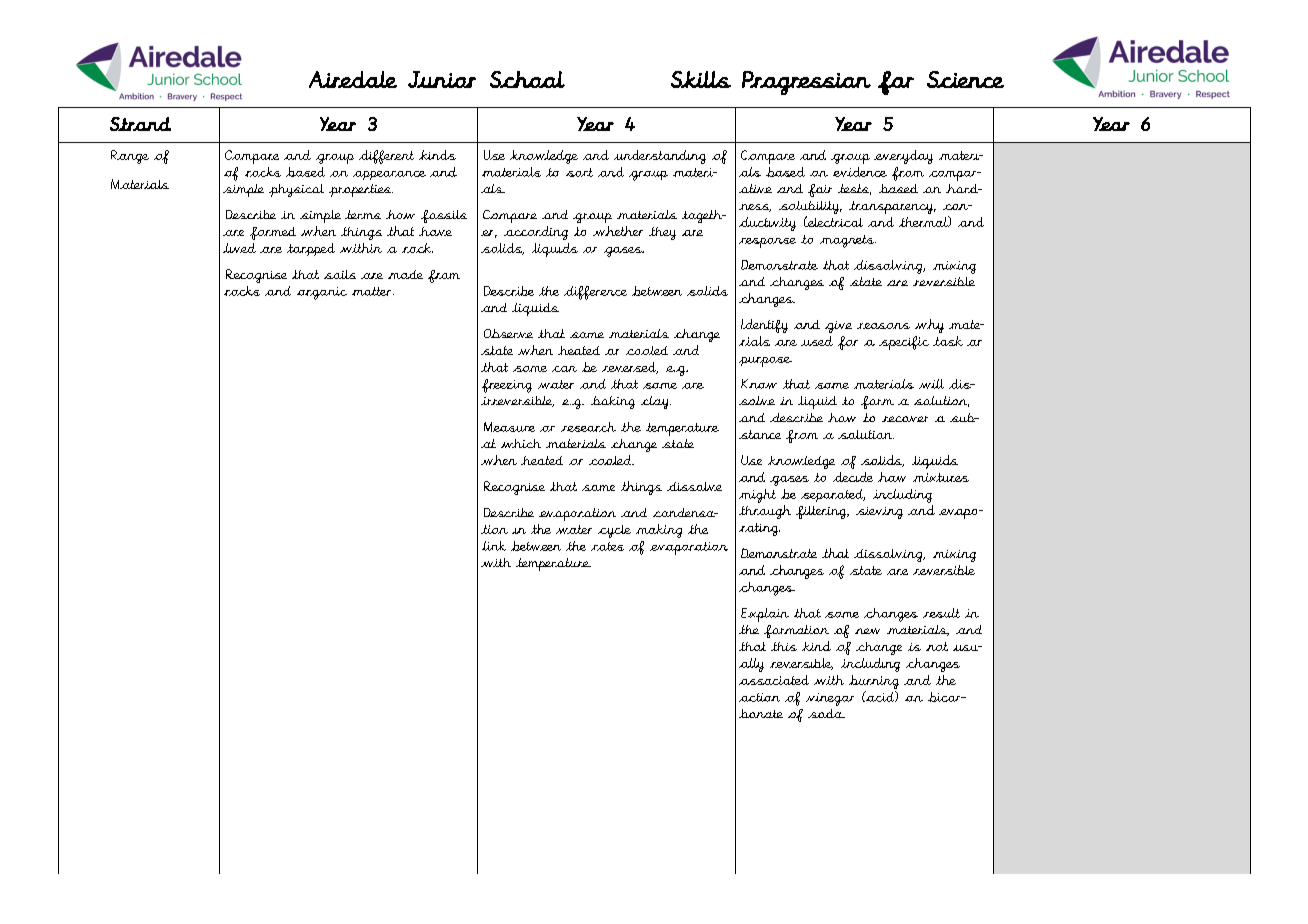 The height and width of the page is (924, 1308). What do you see at coordinates (494, 546) in the page?
I see `link` at bounding box center [494, 546].
